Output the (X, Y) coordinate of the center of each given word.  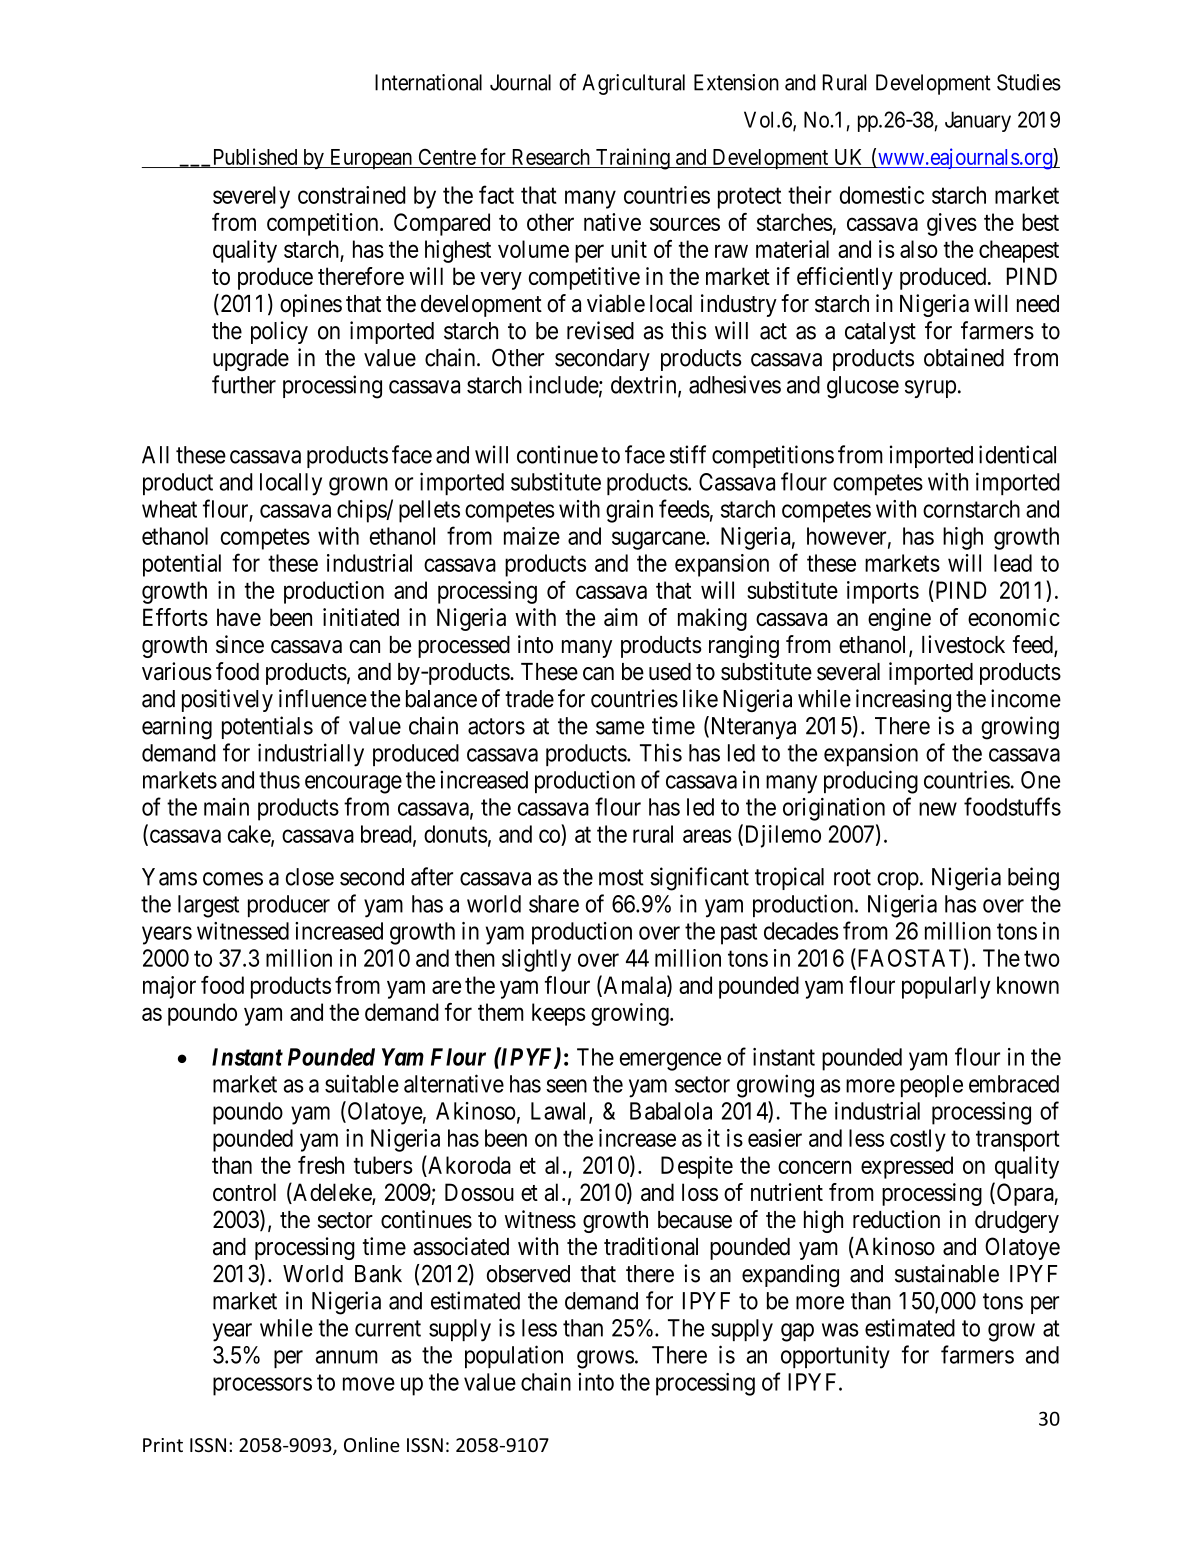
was (840, 1330)
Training (632, 159)
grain (629, 511)
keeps (559, 1014)
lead (1013, 563)
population (514, 1356)
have (239, 617)
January (978, 121)
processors (262, 1386)
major (169, 987)
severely (251, 197)
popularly (946, 987)
